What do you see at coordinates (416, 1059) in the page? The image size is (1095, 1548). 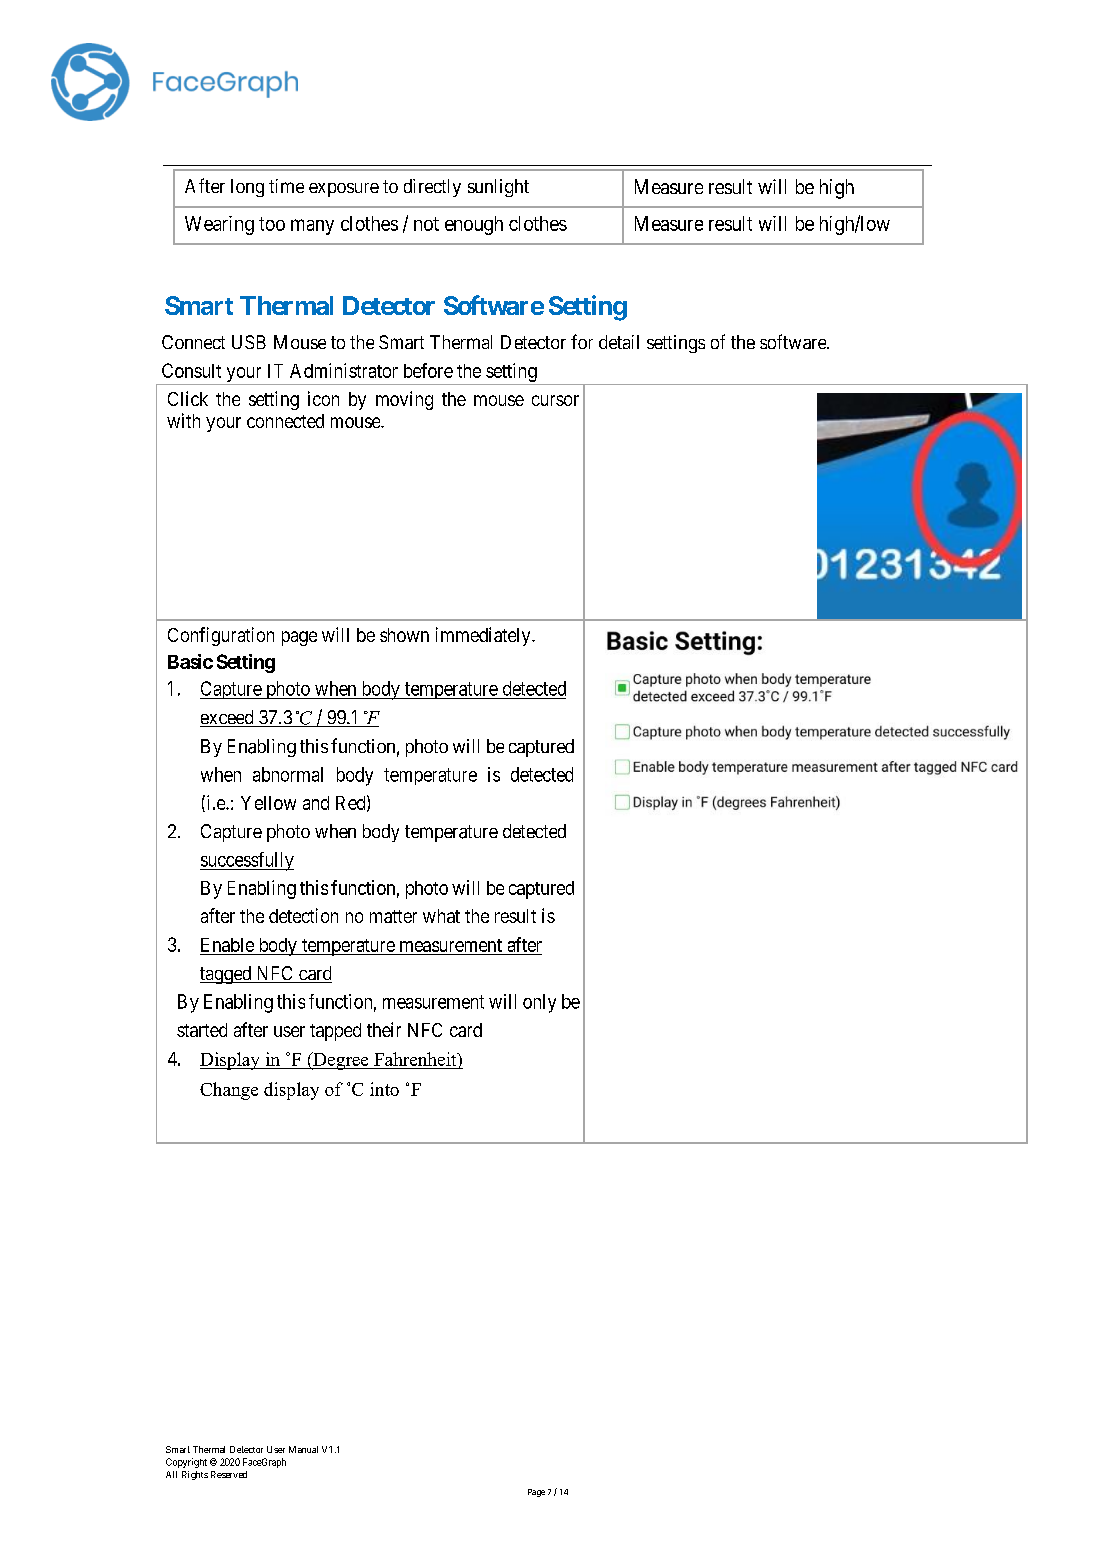 I see `Fahrenheit` at bounding box center [416, 1059].
